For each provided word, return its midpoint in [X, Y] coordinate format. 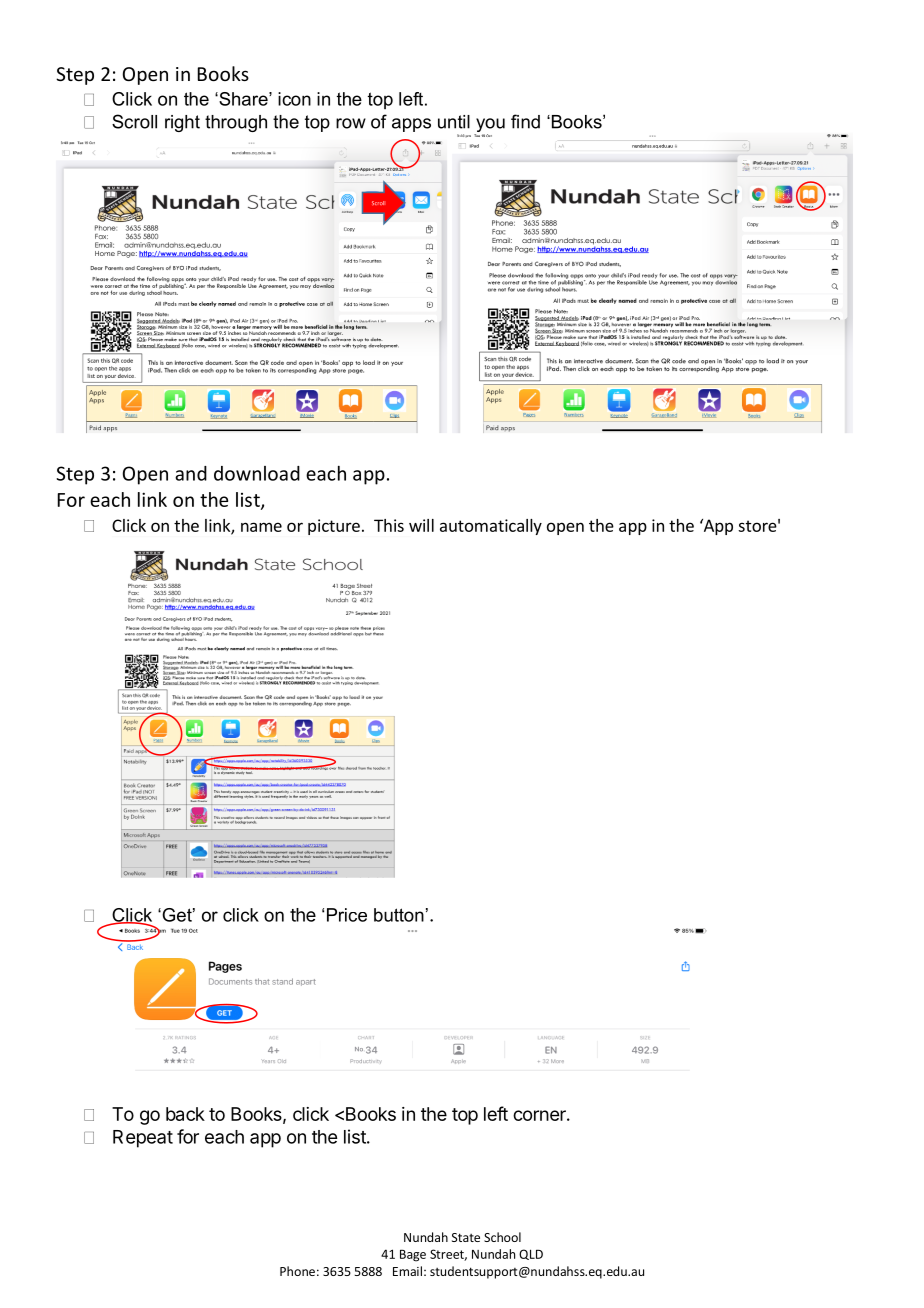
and [191, 473]
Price [347, 915]
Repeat [143, 1139]
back [185, 1114]
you [489, 126]
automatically [491, 527]
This [389, 525]
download [257, 473]
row [351, 123]
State [466, 1237]
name [261, 527]
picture [334, 527]
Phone [297, 1271]
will [421, 525]
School [502, 1237]
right [182, 123]
